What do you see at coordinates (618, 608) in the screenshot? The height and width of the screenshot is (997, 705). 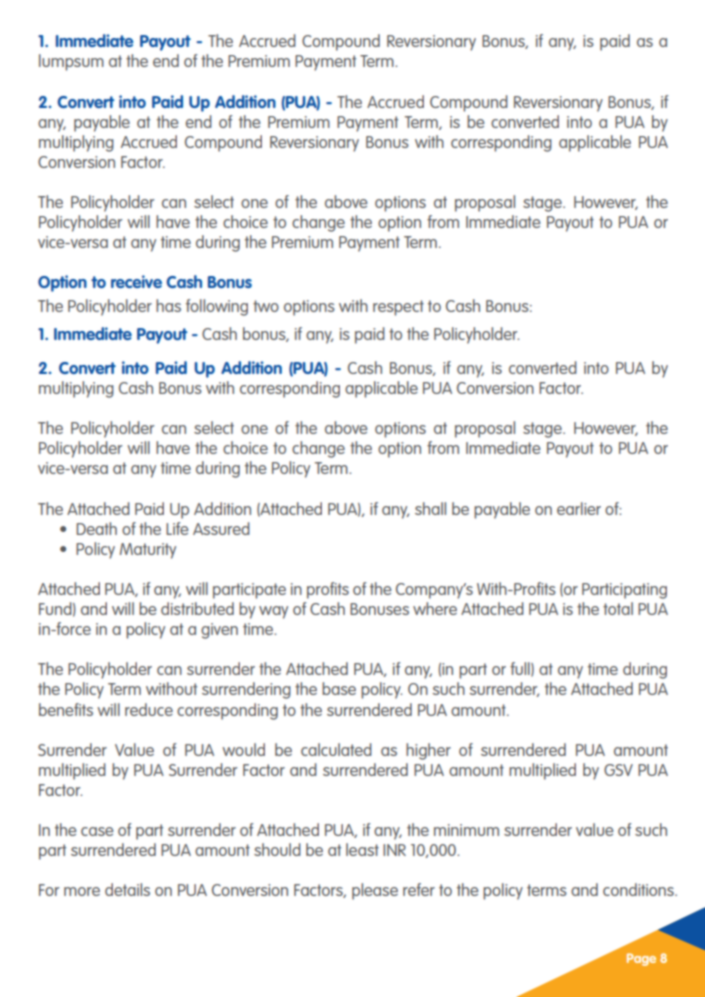 I see `total` at bounding box center [618, 608].
